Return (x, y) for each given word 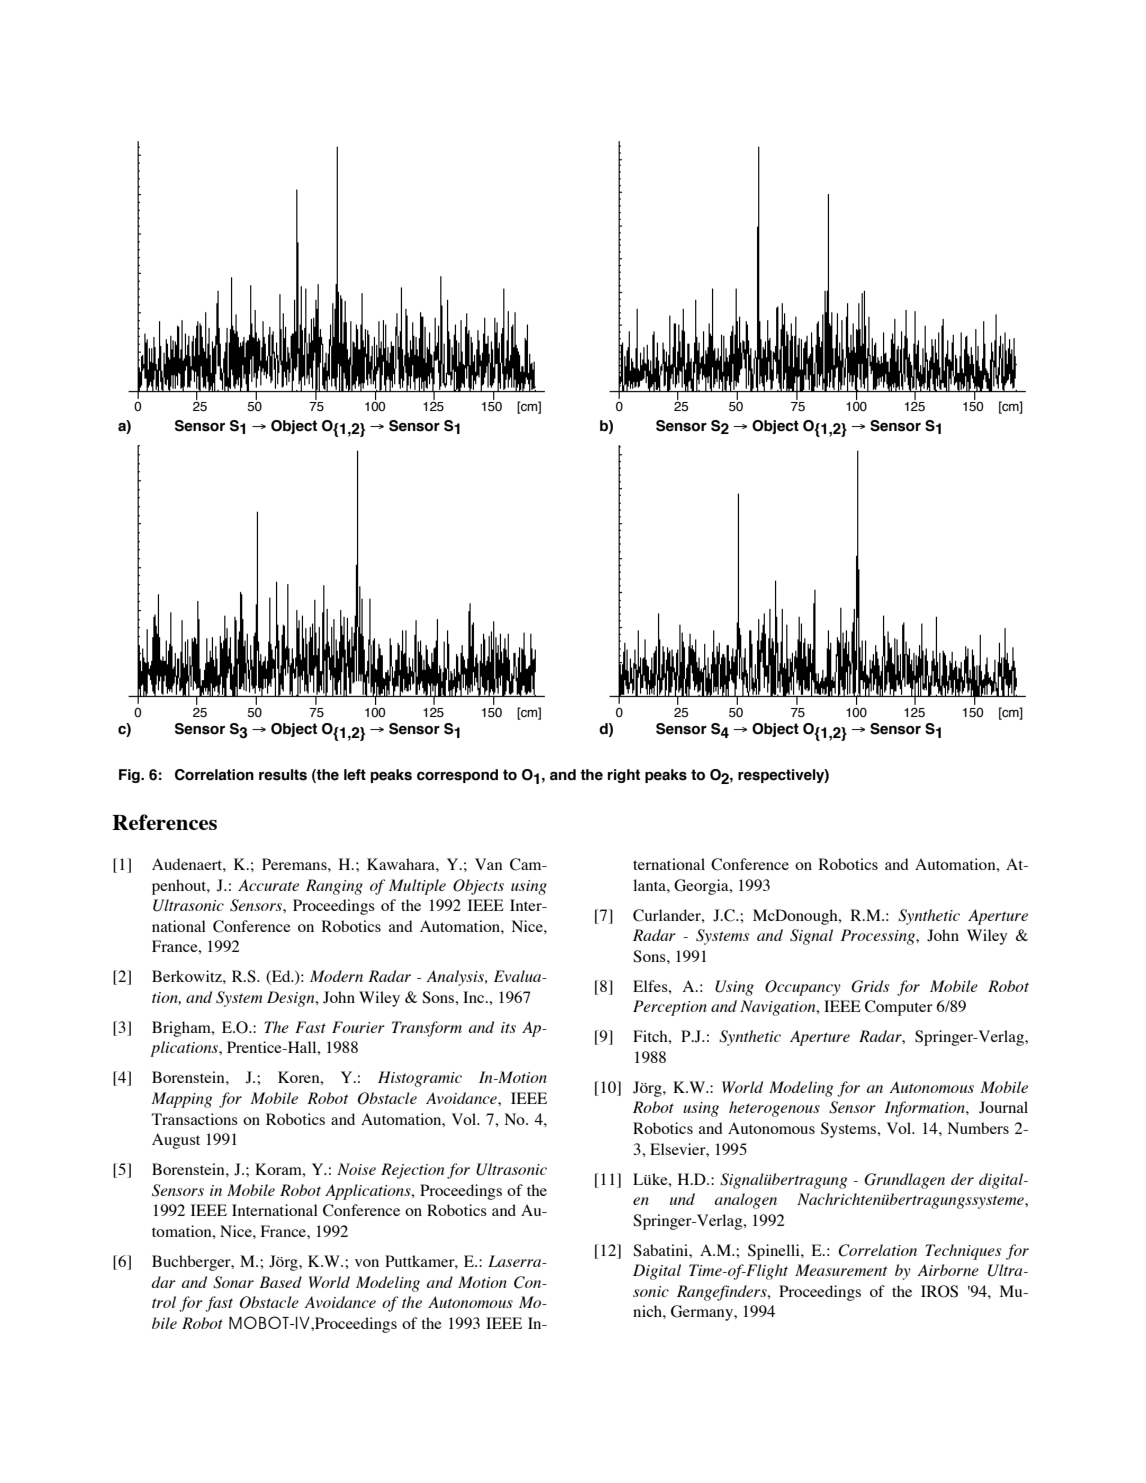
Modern (336, 976)
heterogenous (774, 1109)
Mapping (182, 1100)
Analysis (456, 978)
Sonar (233, 1282)
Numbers (978, 1128)
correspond (457, 776)
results (283, 775)
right (624, 776)
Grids (870, 986)
